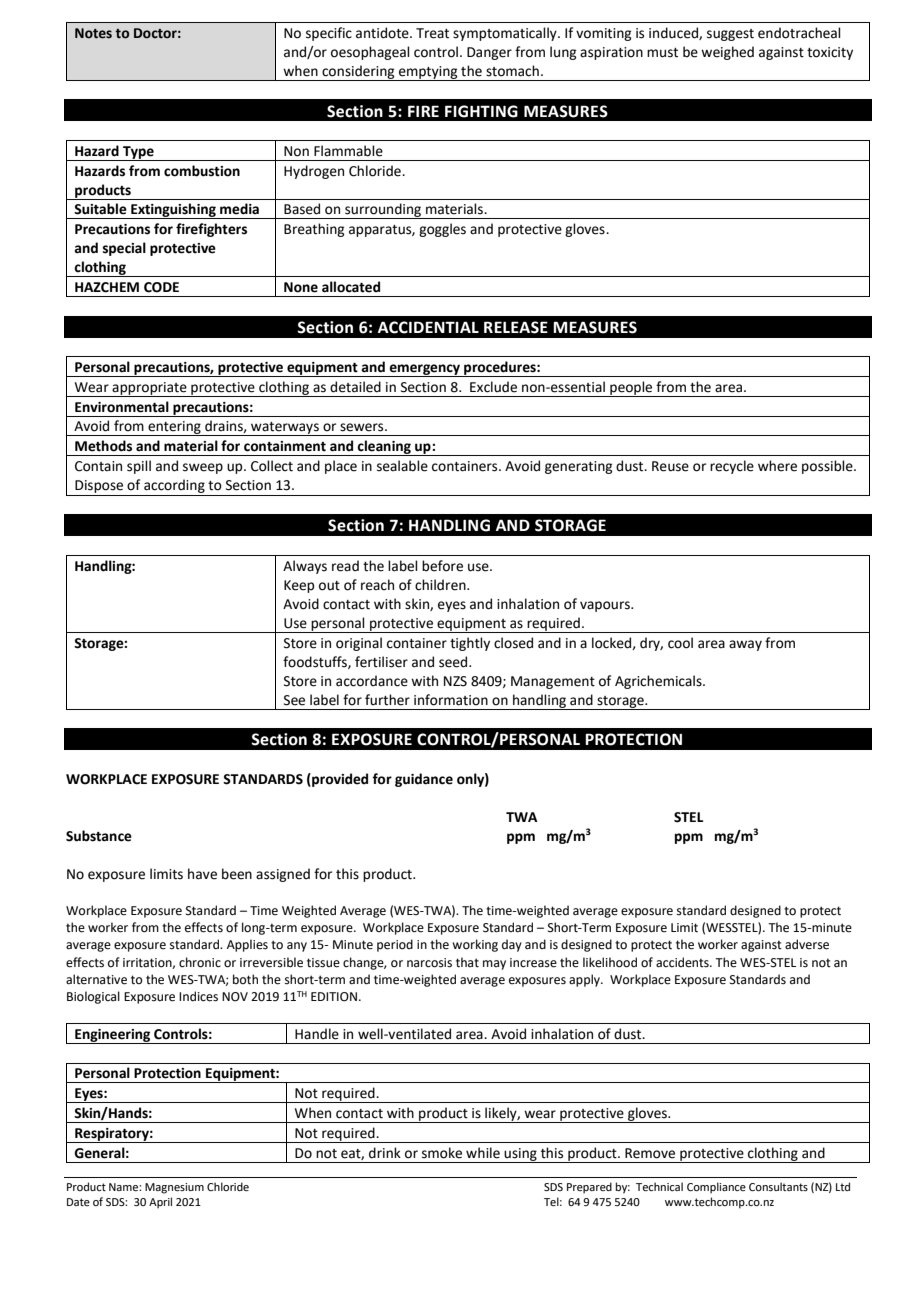  Describe the element at coordinates (807, 944) in the screenshot. I see `adverse` at that location.
